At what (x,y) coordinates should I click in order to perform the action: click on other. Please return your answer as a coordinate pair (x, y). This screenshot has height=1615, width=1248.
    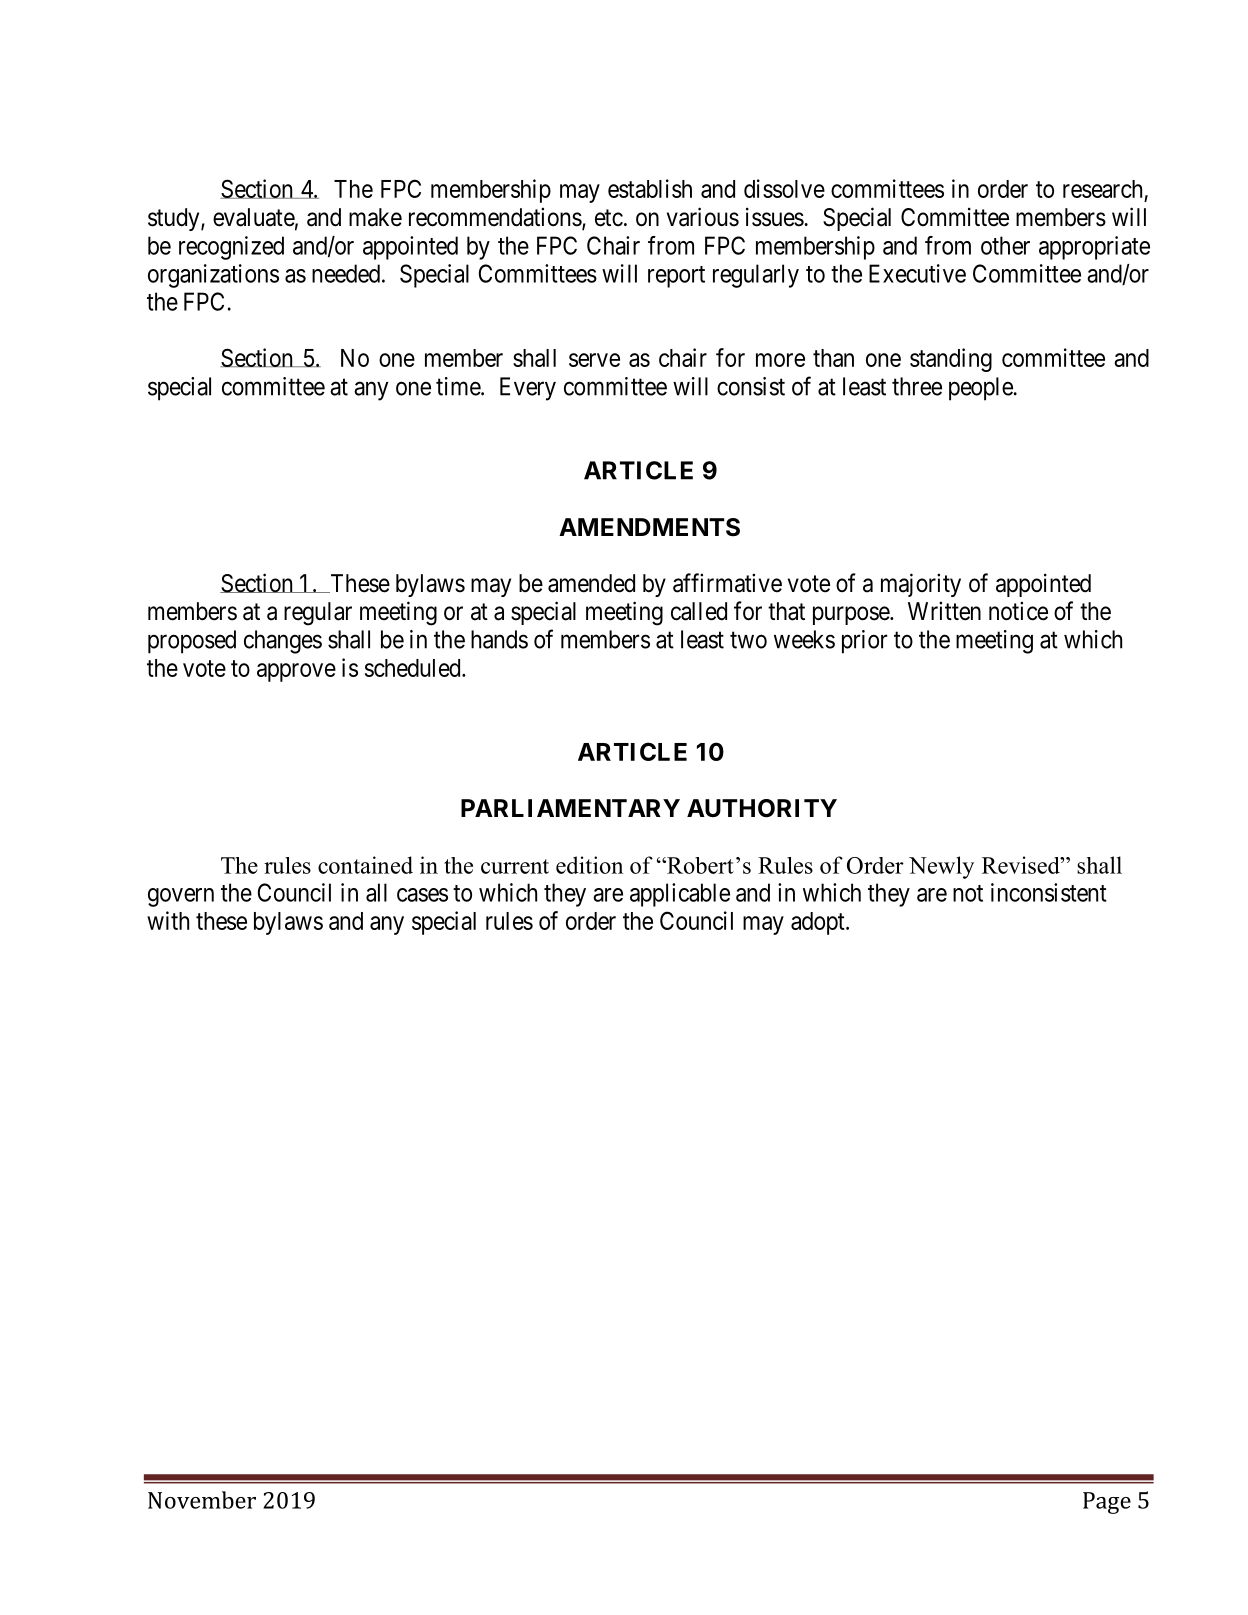
    Looking at the image, I should click on (1005, 245).
